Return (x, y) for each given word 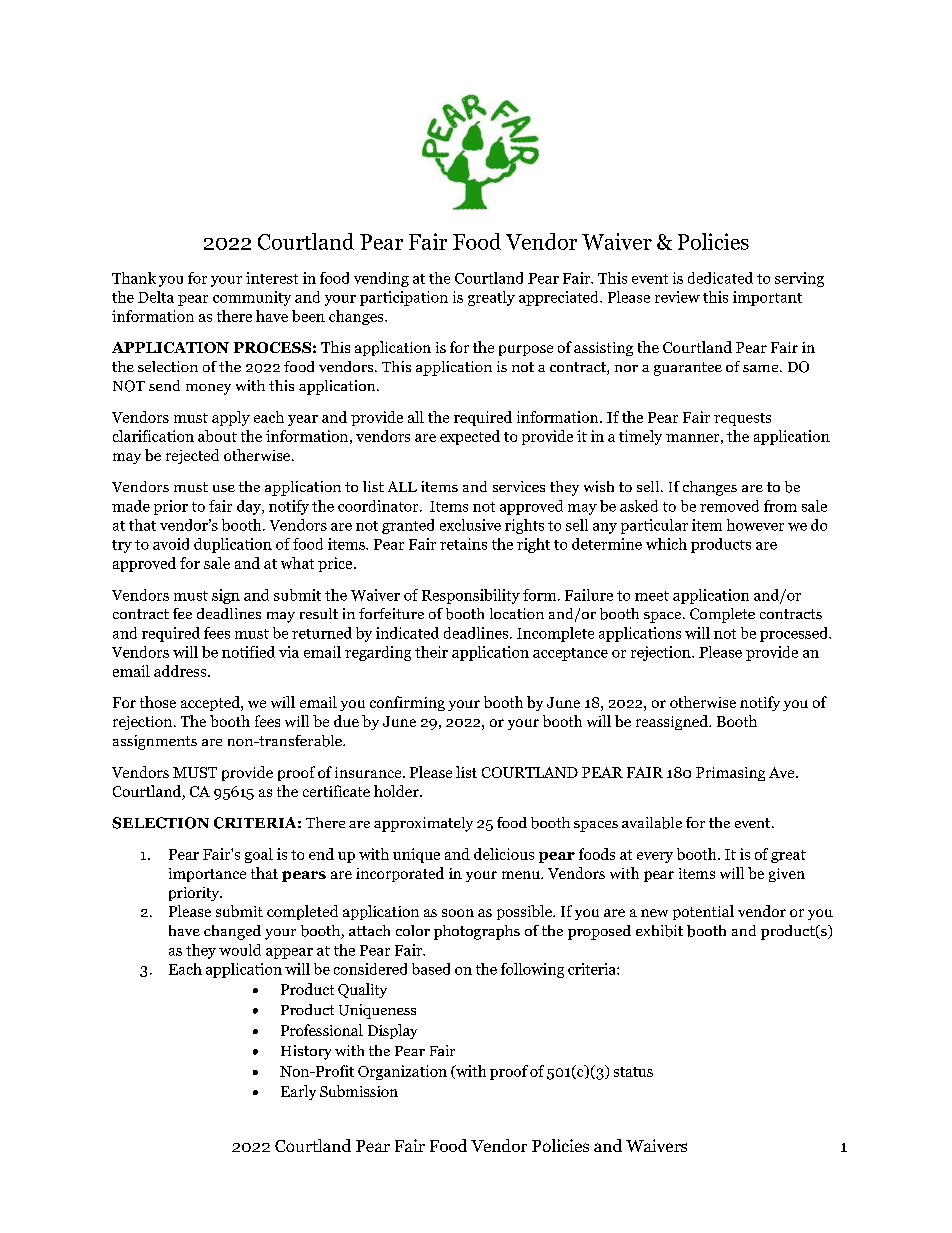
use (224, 488)
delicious (504, 854)
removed (729, 506)
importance (207, 875)
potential (703, 912)
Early (298, 1092)
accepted (211, 703)
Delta (156, 297)
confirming (407, 703)
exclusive (470, 525)
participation (404, 298)
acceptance (570, 654)
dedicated (720, 278)
